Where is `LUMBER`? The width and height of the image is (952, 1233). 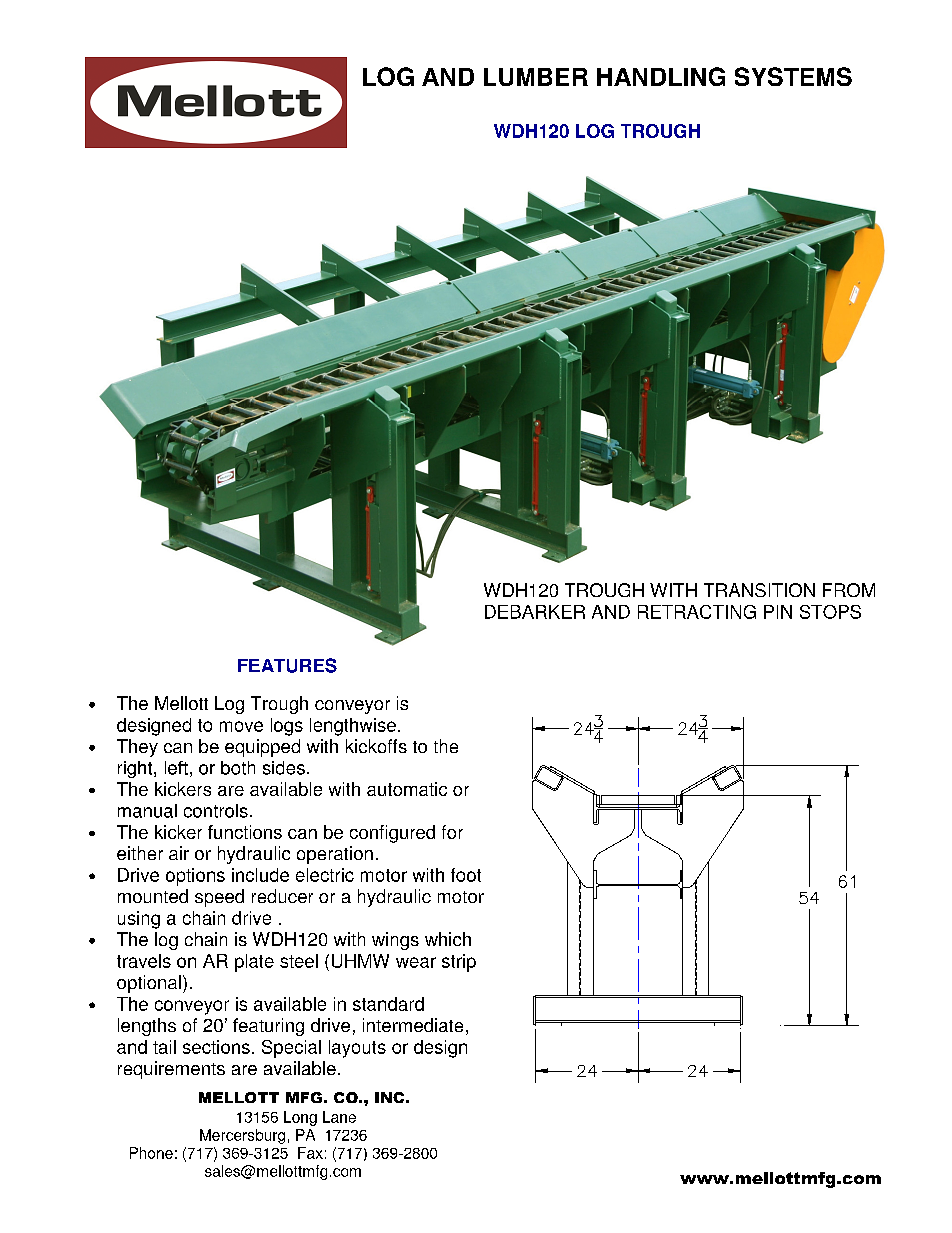
LUMBER is located at coordinates (536, 77).
